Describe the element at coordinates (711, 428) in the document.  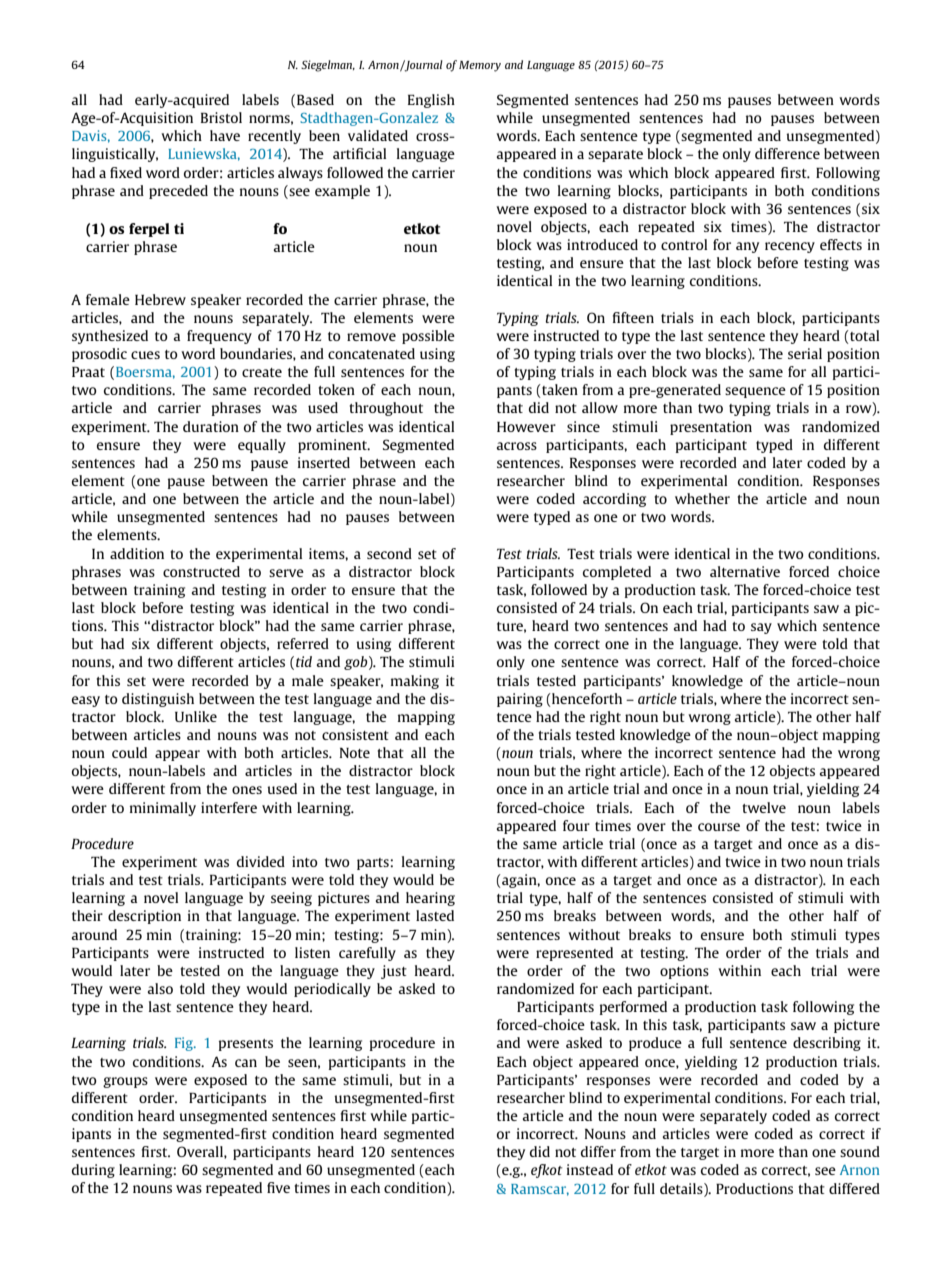
I see `presentation` at that location.
